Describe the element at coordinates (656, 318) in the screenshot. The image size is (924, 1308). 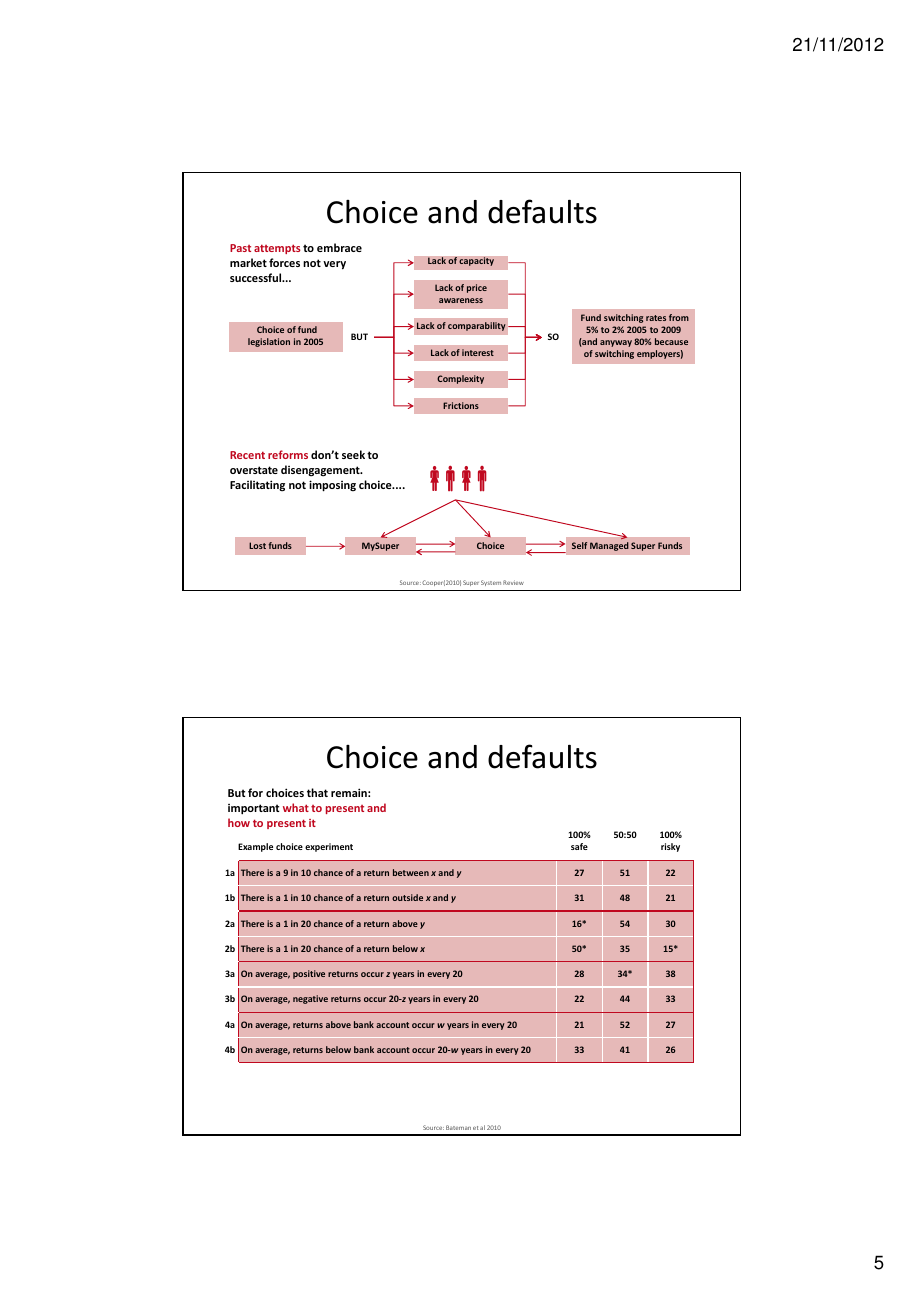
I see `rates` at that location.
